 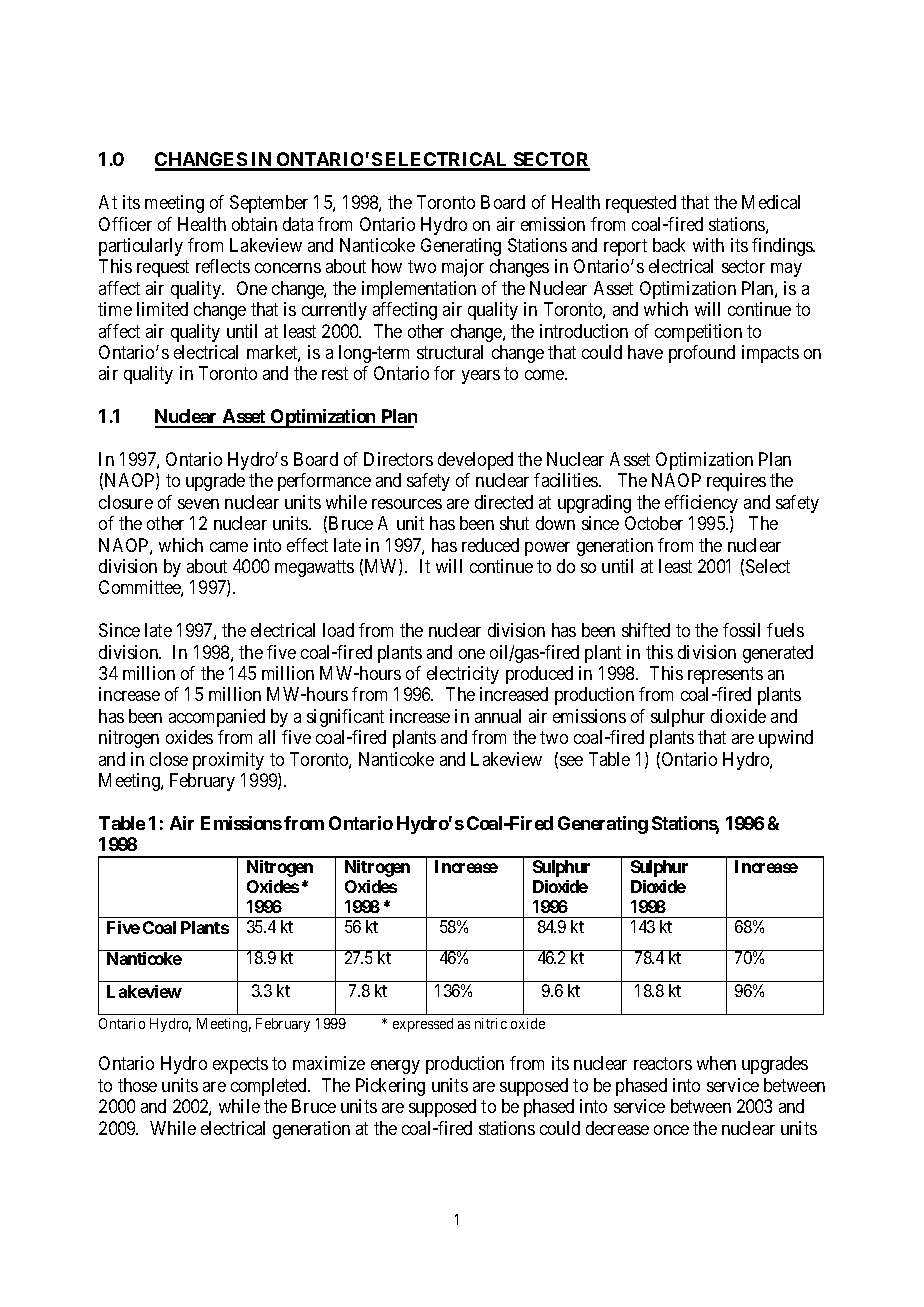 What do you see at coordinates (463, 675) in the screenshot?
I see `electricity` at bounding box center [463, 675].
